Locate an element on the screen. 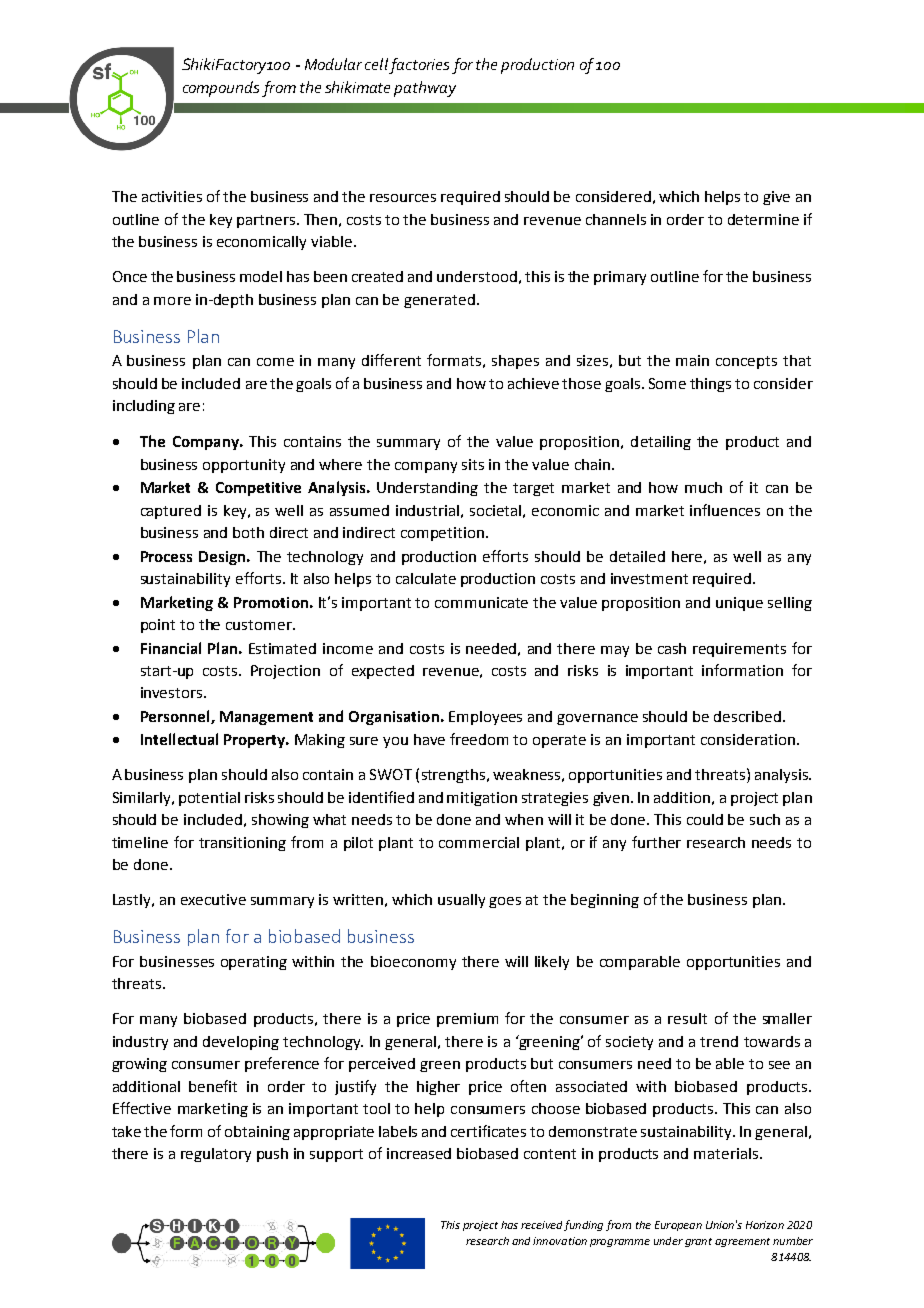  determine is located at coordinates (763, 219).
